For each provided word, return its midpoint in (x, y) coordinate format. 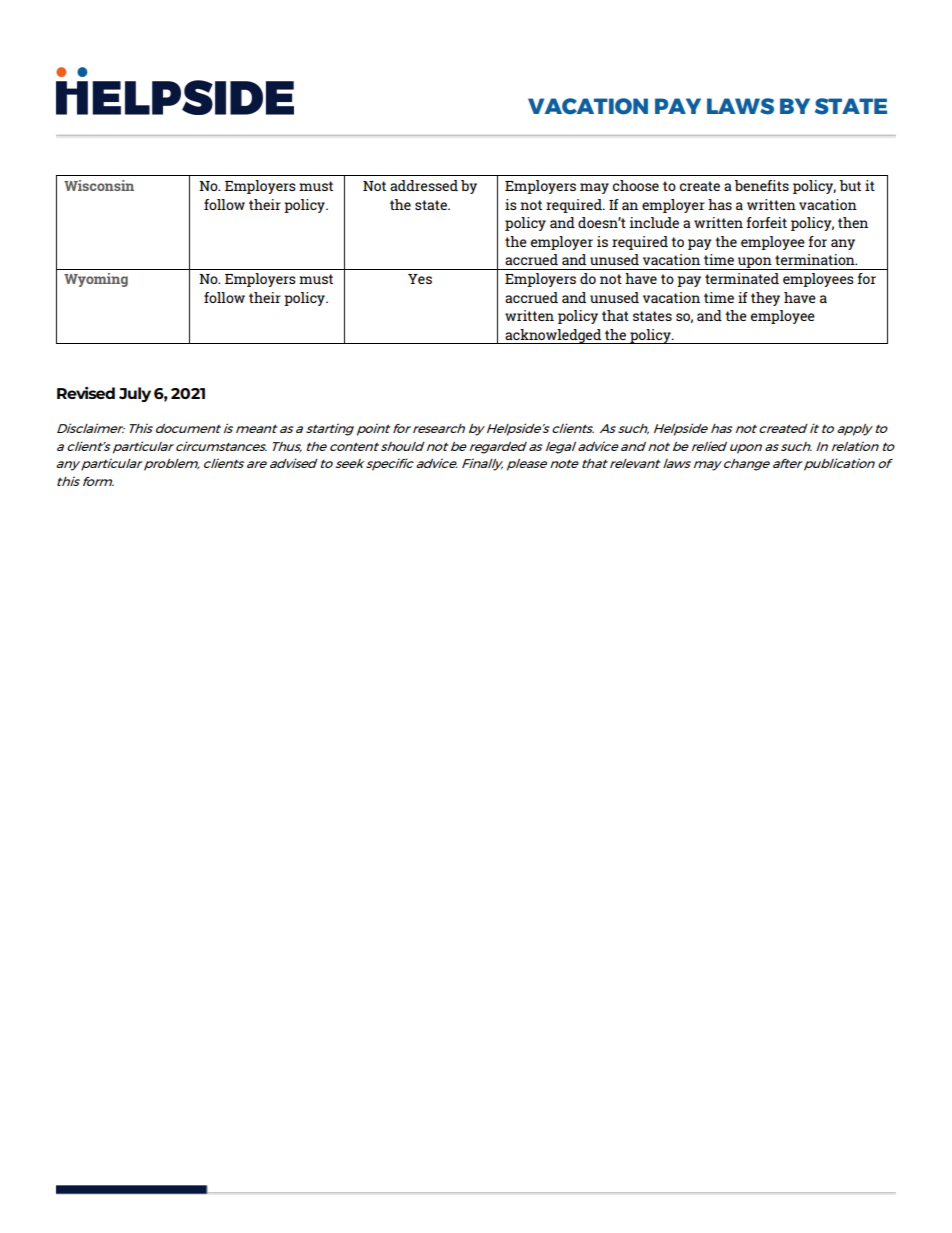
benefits (762, 185)
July (135, 394)
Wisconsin (99, 185)
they (765, 299)
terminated (742, 278)
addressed (424, 185)
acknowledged (553, 336)
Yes (420, 279)
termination (816, 259)
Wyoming (96, 280)
